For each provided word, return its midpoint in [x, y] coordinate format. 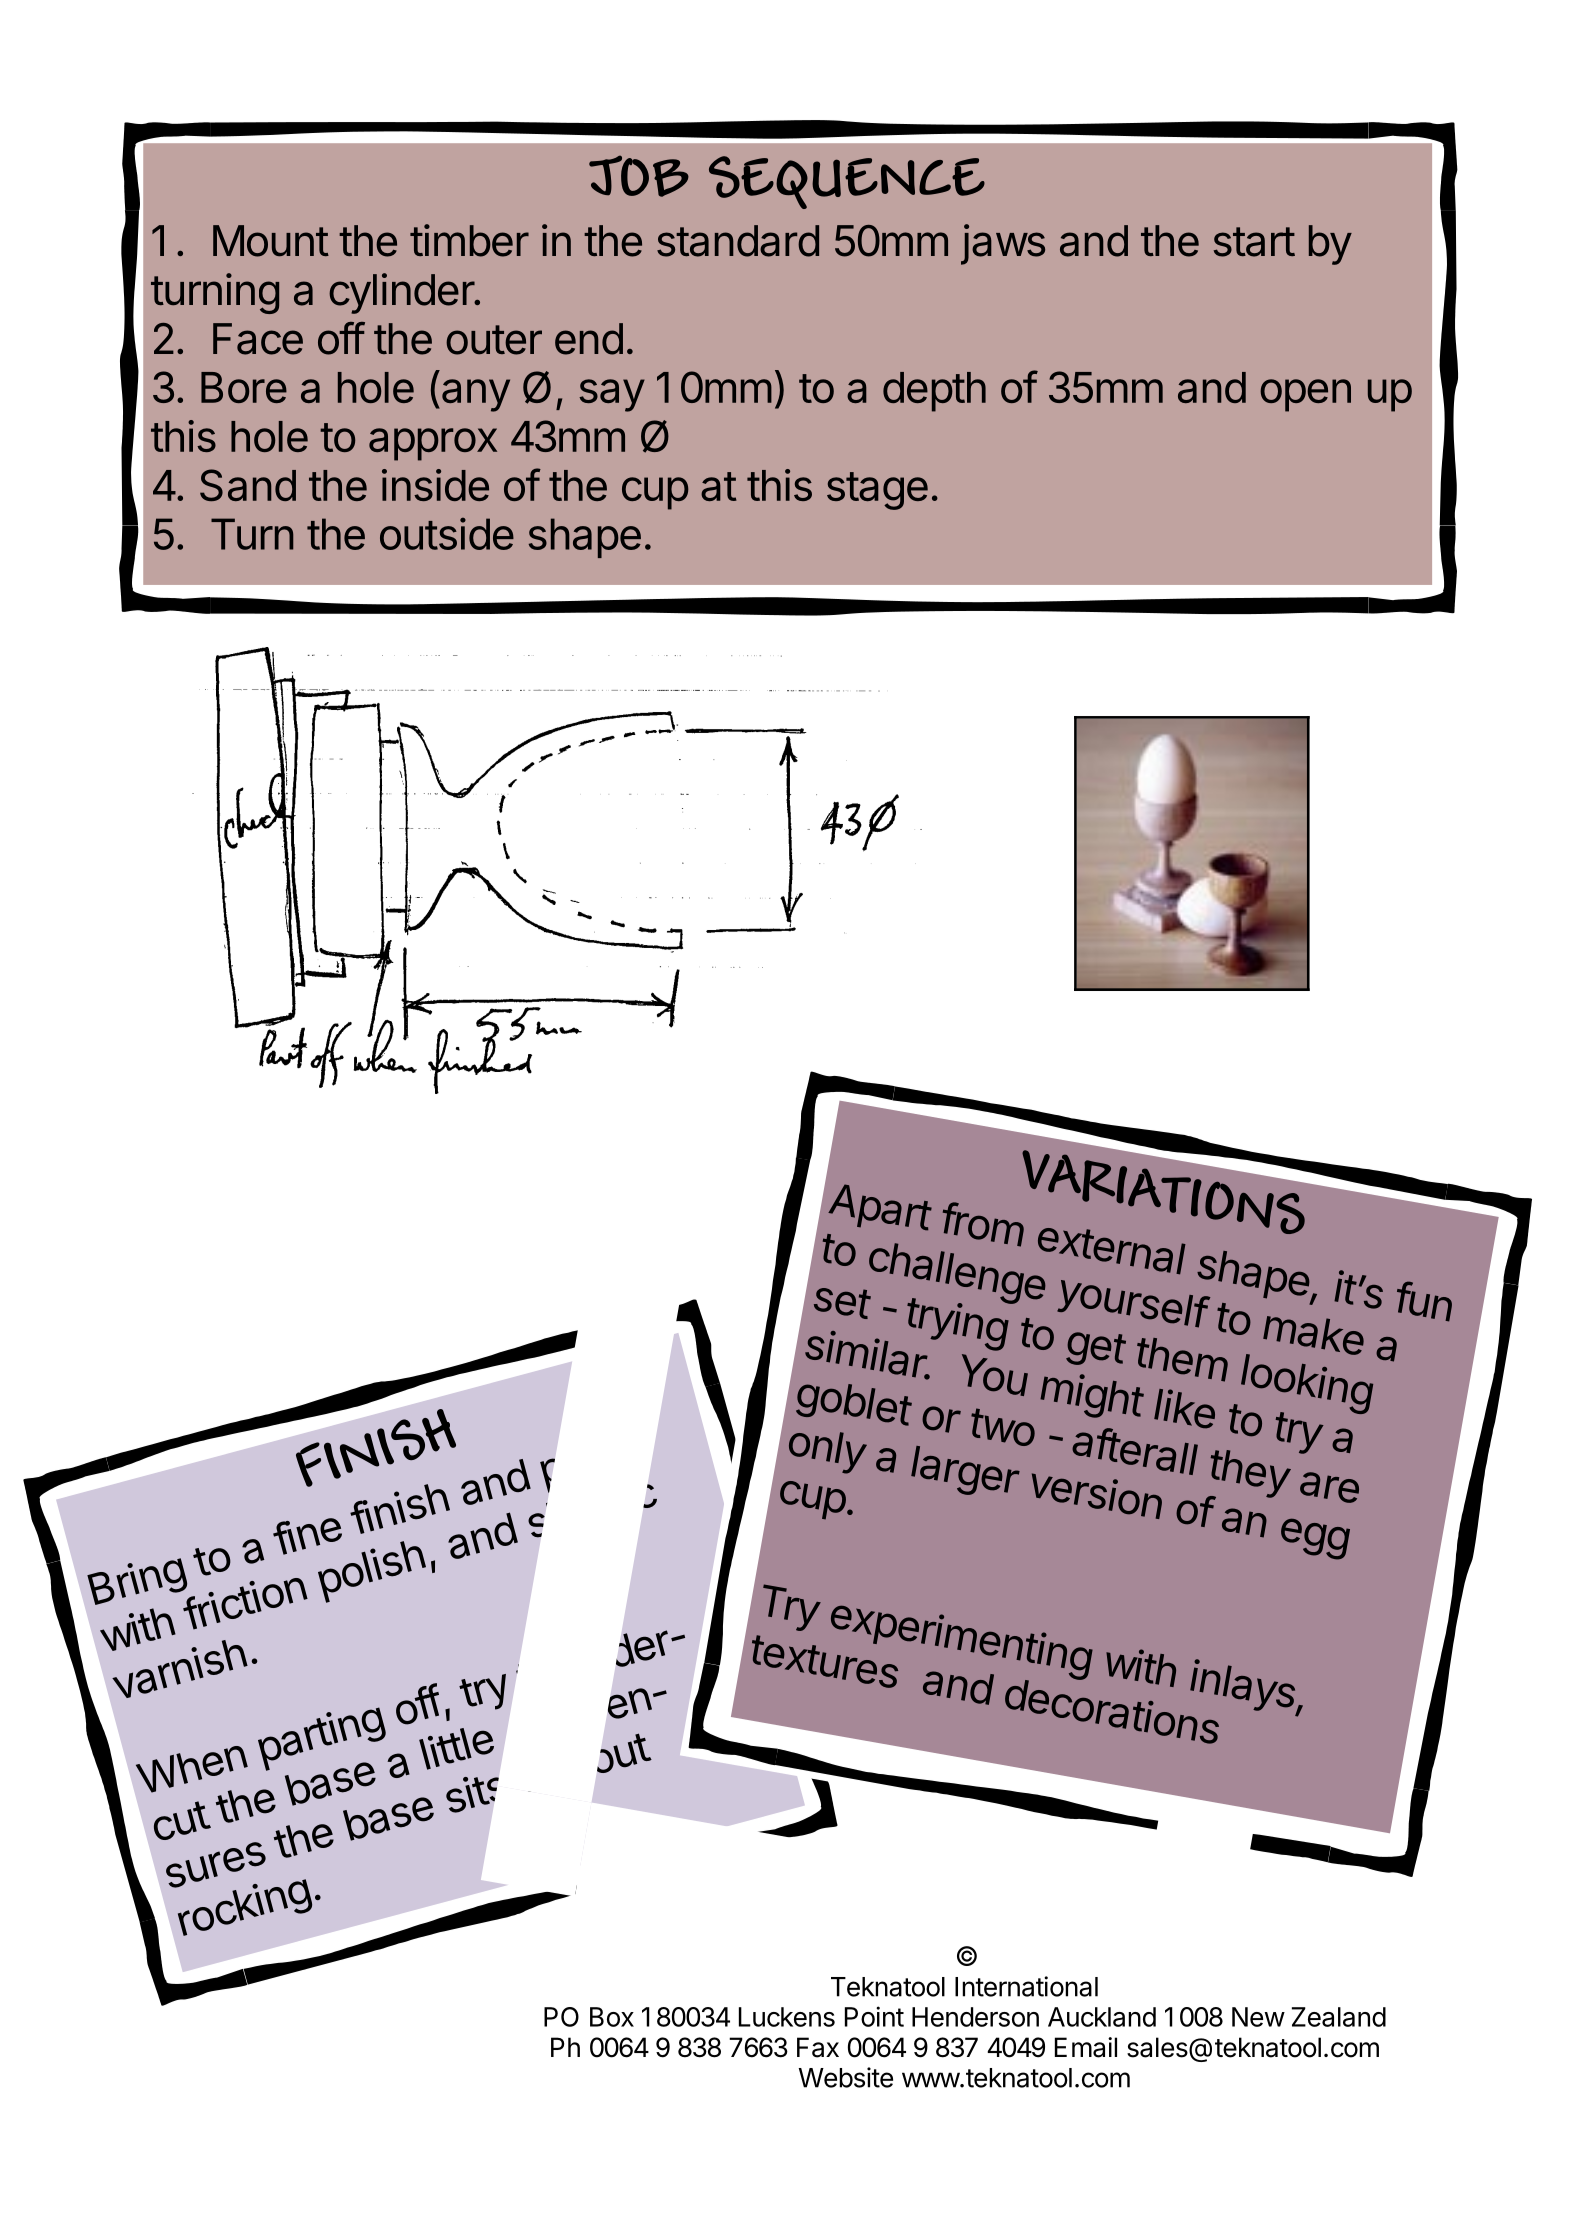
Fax [818, 2047]
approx [433, 444]
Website [846, 2077]
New [1258, 2017]
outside [447, 534]
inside [435, 485]
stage [877, 491]
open [1305, 395]
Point [874, 2016]
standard [738, 241]
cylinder [402, 293]
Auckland [1102, 2017]
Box [612, 2017]
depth [934, 392]
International [1026, 1986]
